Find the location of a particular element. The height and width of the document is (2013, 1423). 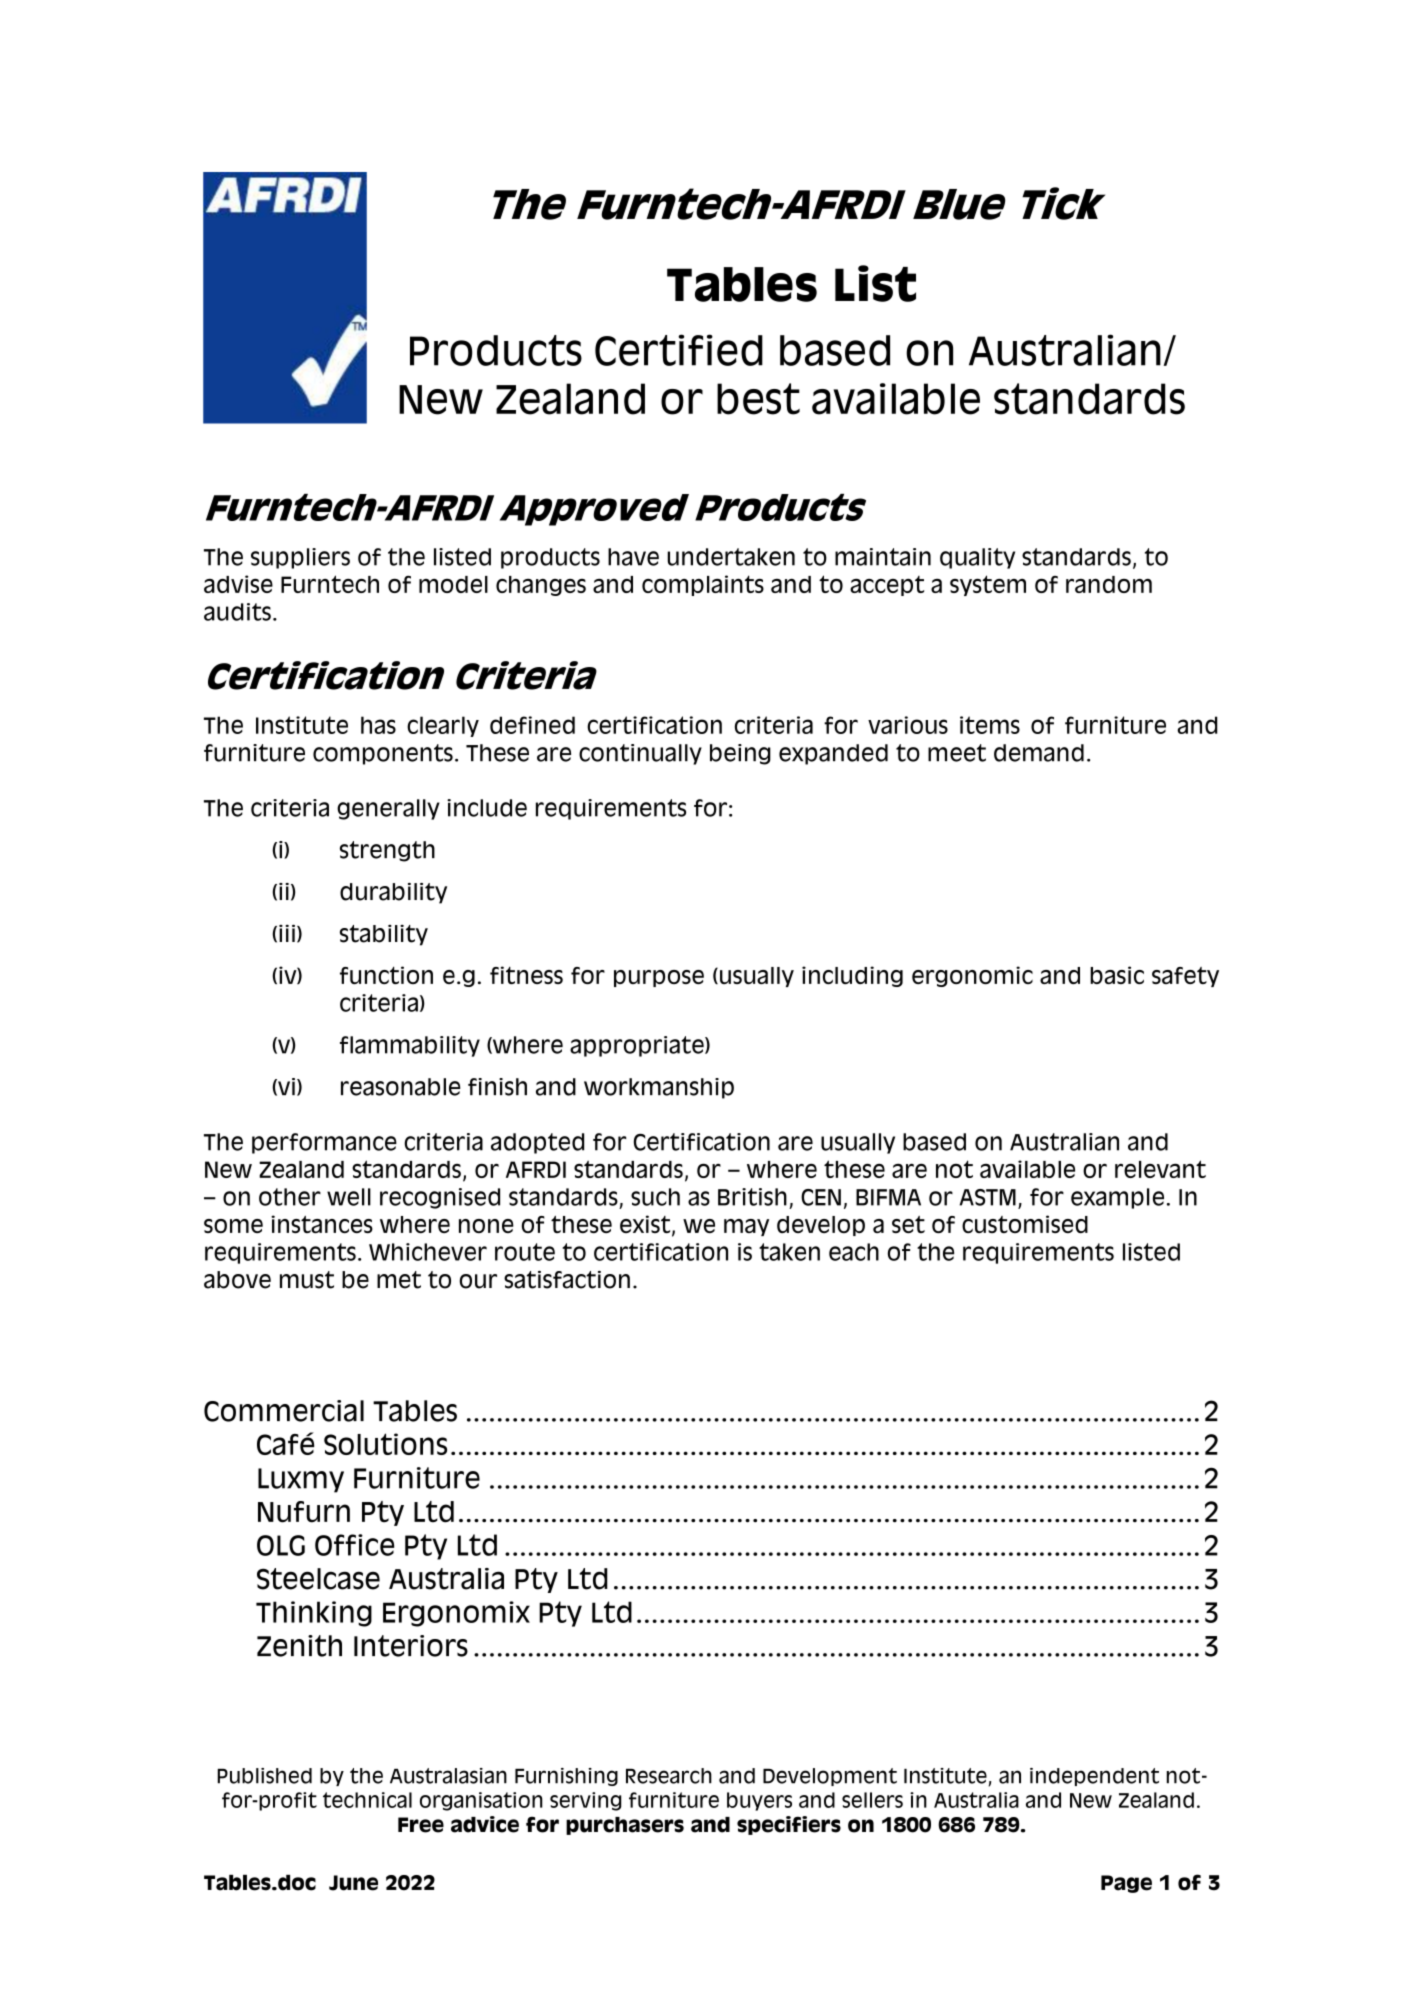

customised is located at coordinates (1025, 1224).
